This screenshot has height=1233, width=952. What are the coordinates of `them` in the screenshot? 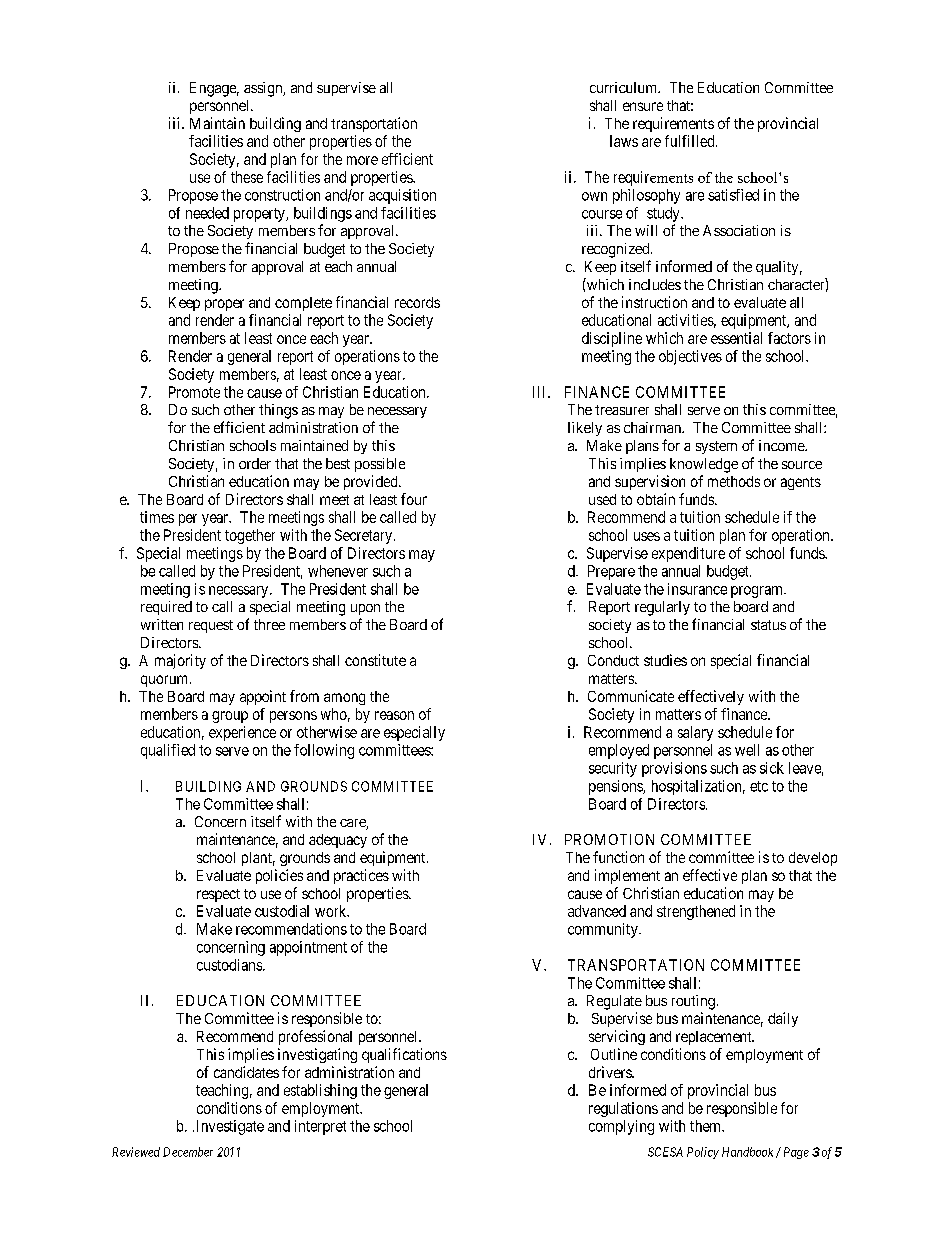 It's located at (707, 1126).
